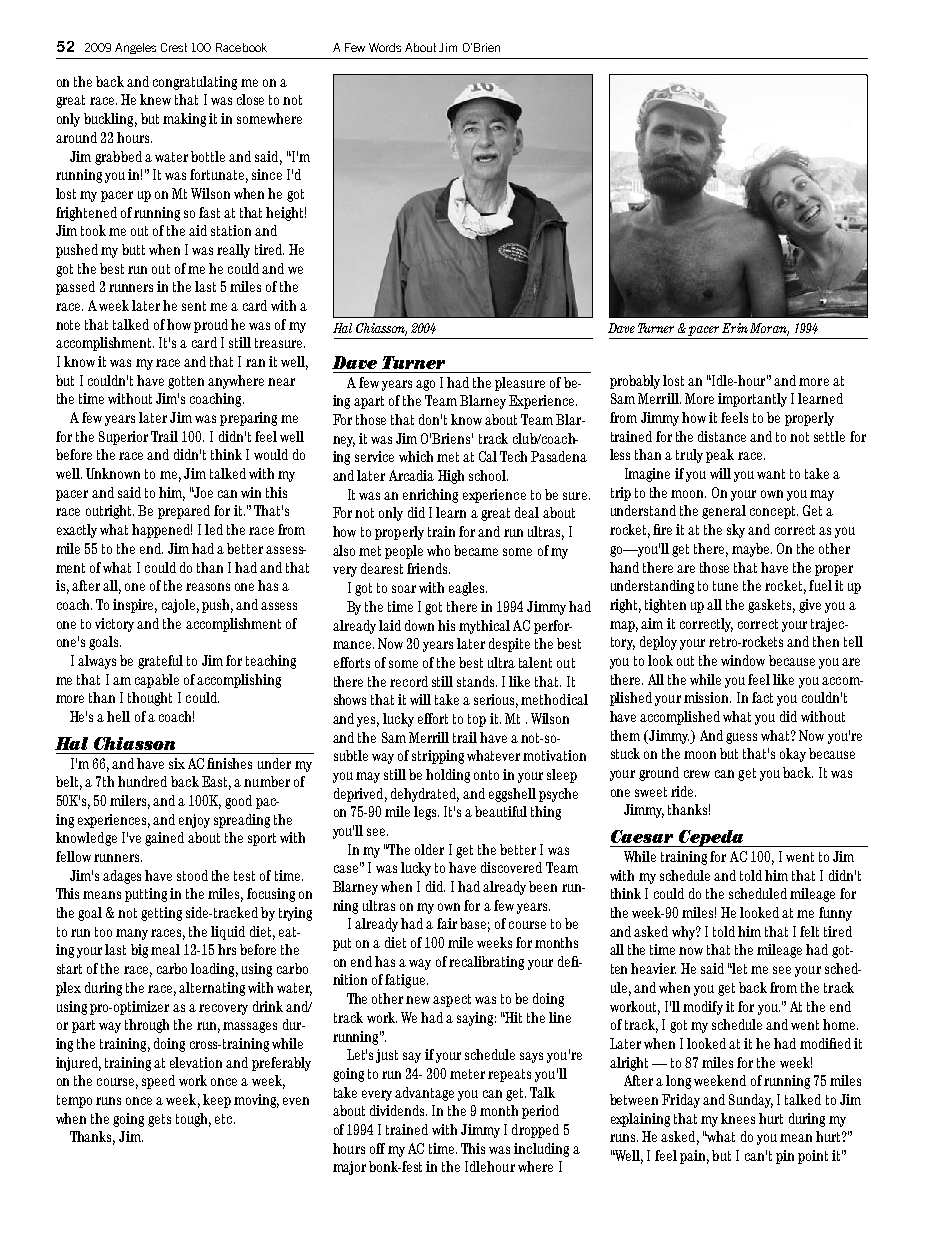  Describe the element at coordinates (762, 697) in the image. I see `fact` at that location.
